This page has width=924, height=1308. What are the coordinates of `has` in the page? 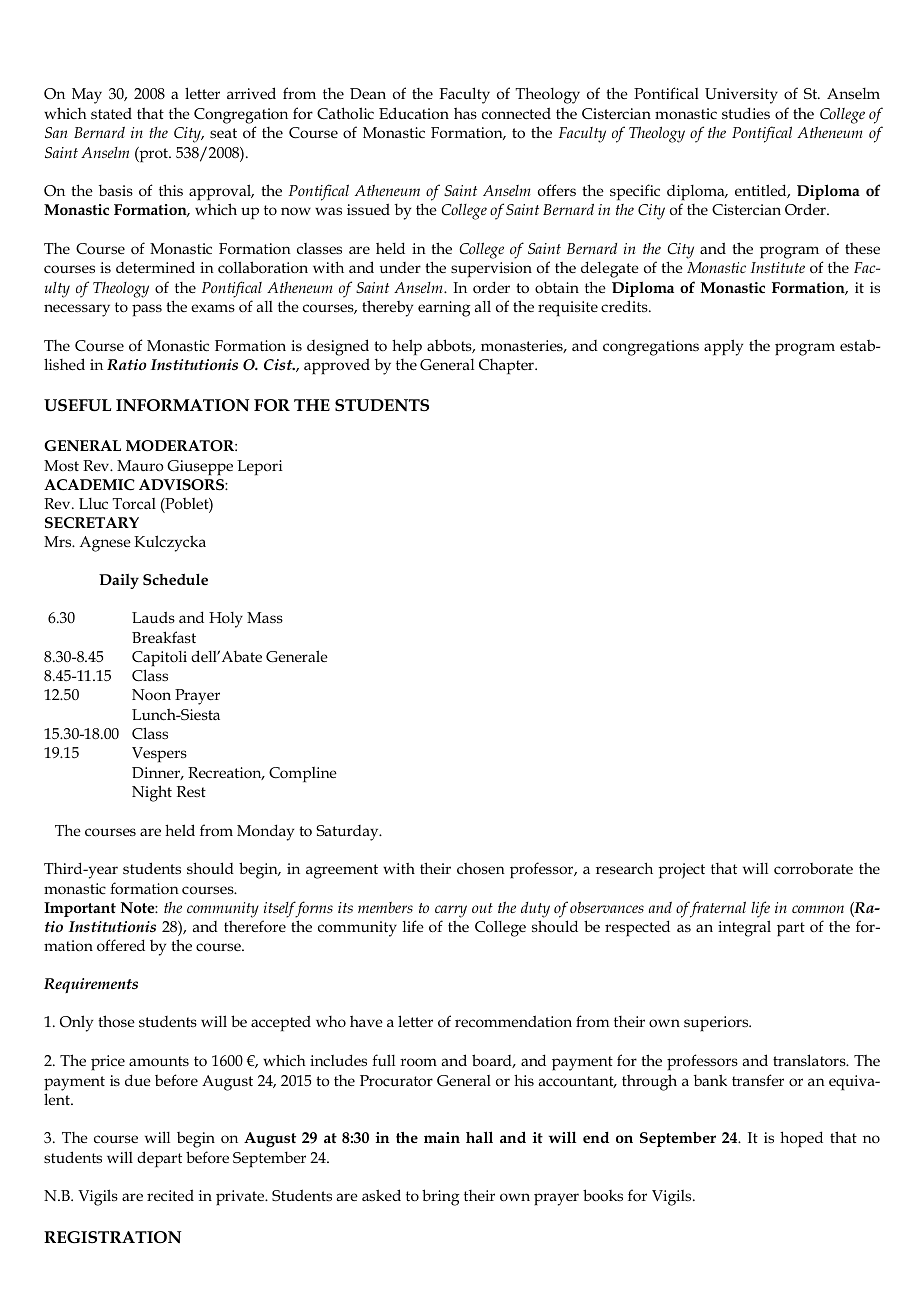 It's located at (465, 113).
